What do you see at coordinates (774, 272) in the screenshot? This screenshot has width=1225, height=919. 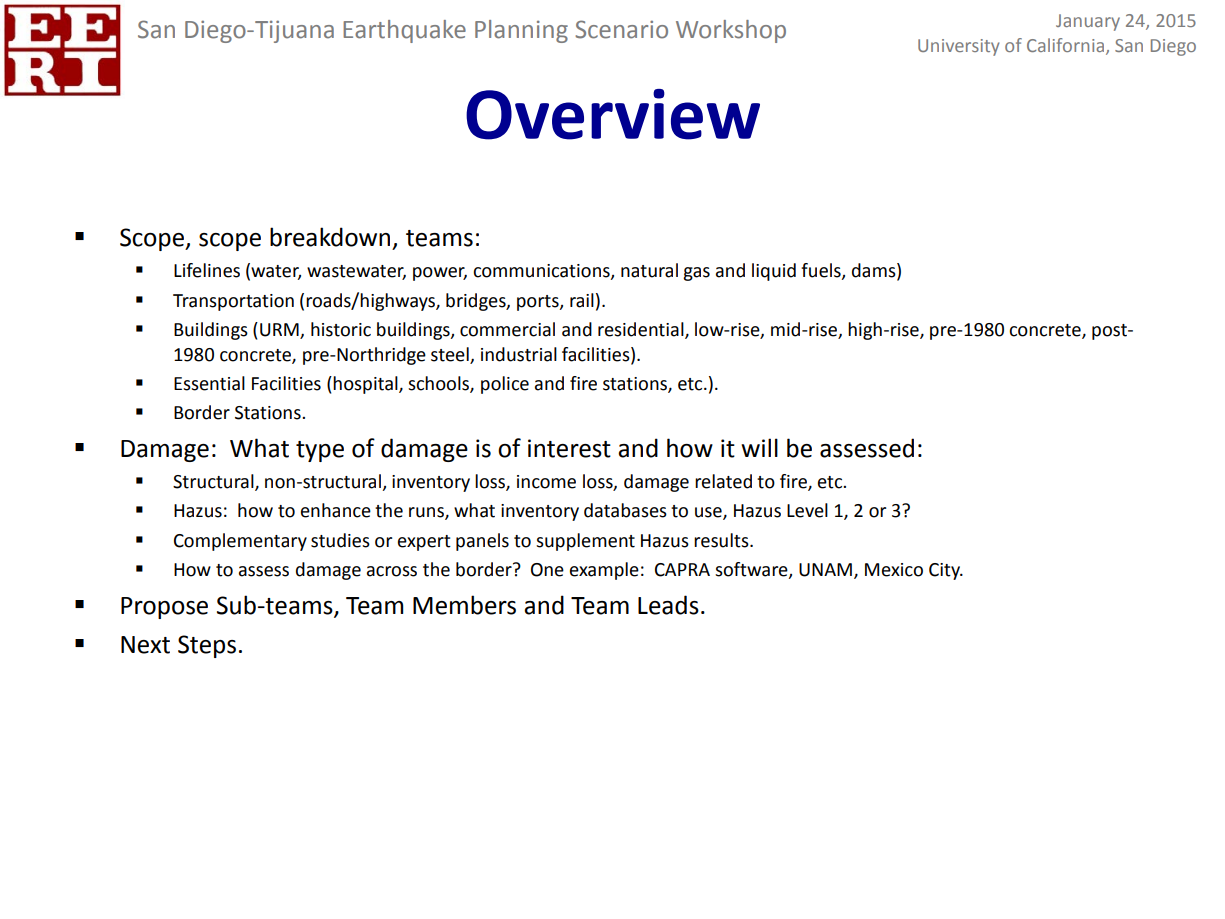 I see `liquid` at bounding box center [774, 272].
